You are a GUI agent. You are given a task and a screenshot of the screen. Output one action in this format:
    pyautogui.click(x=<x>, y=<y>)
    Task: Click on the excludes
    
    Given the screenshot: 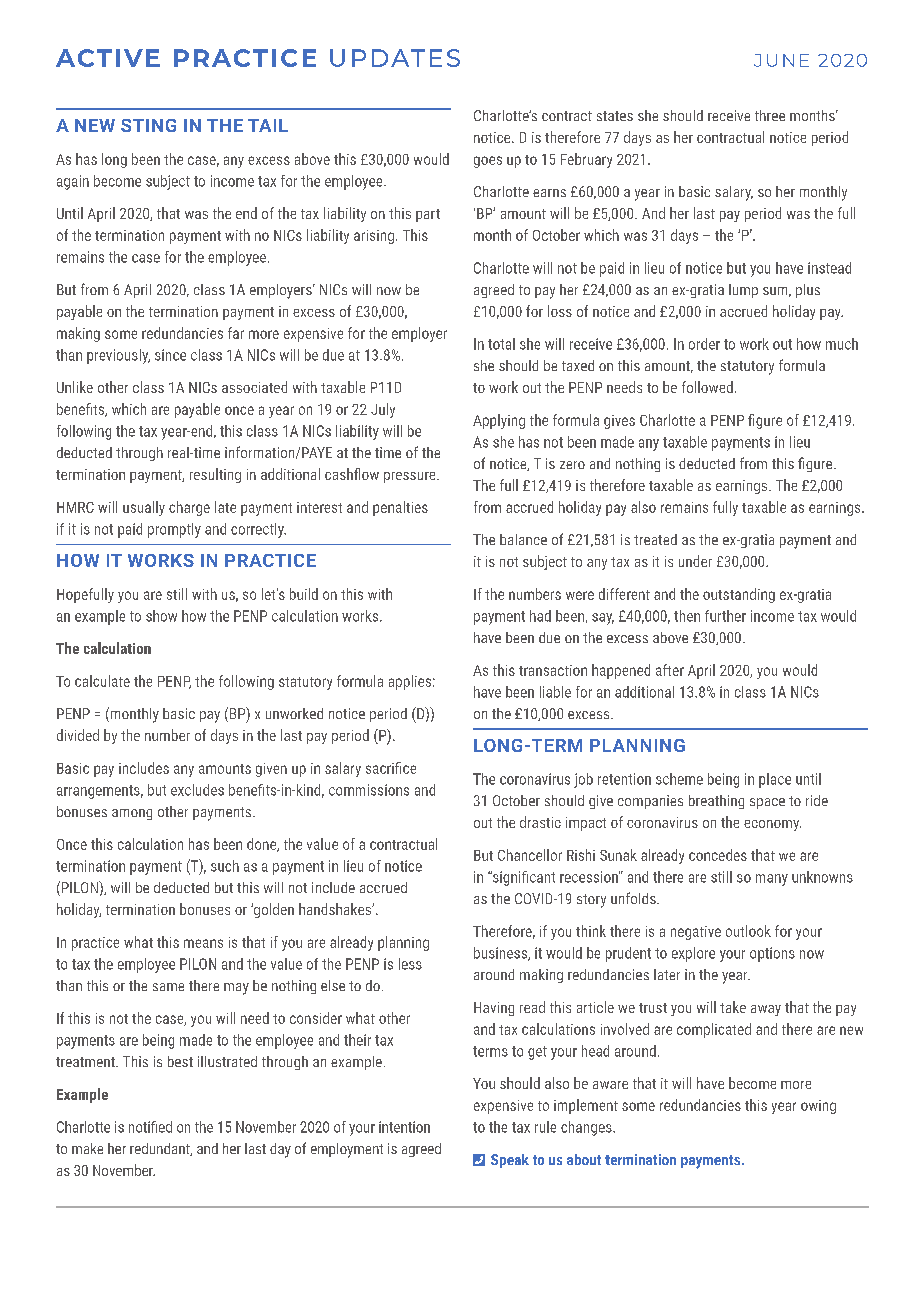 What is the action you would take?
    pyautogui.click(x=197, y=790)
